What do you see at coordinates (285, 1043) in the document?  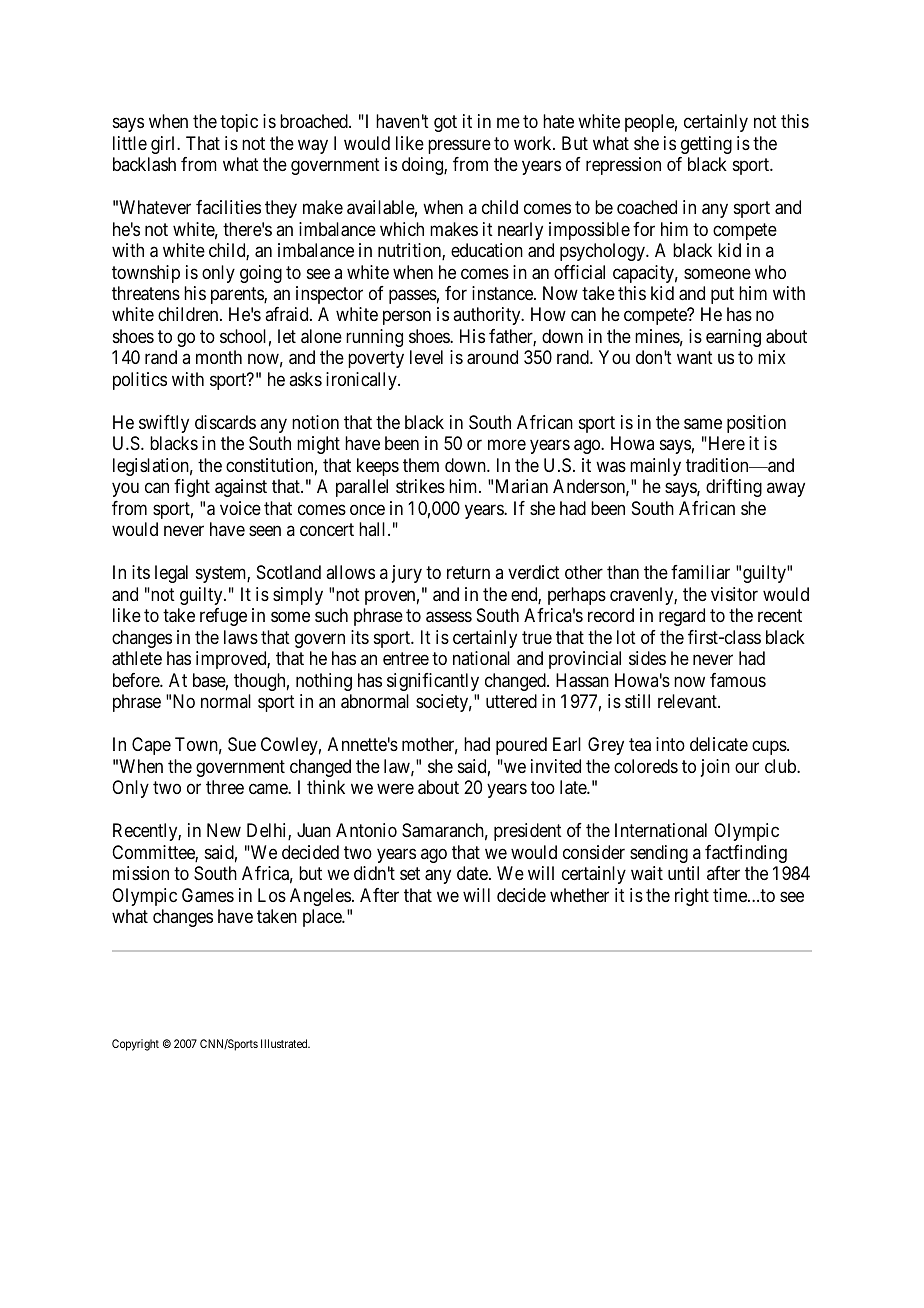 I see `Illustrated` at bounding box center [285, 1043].
